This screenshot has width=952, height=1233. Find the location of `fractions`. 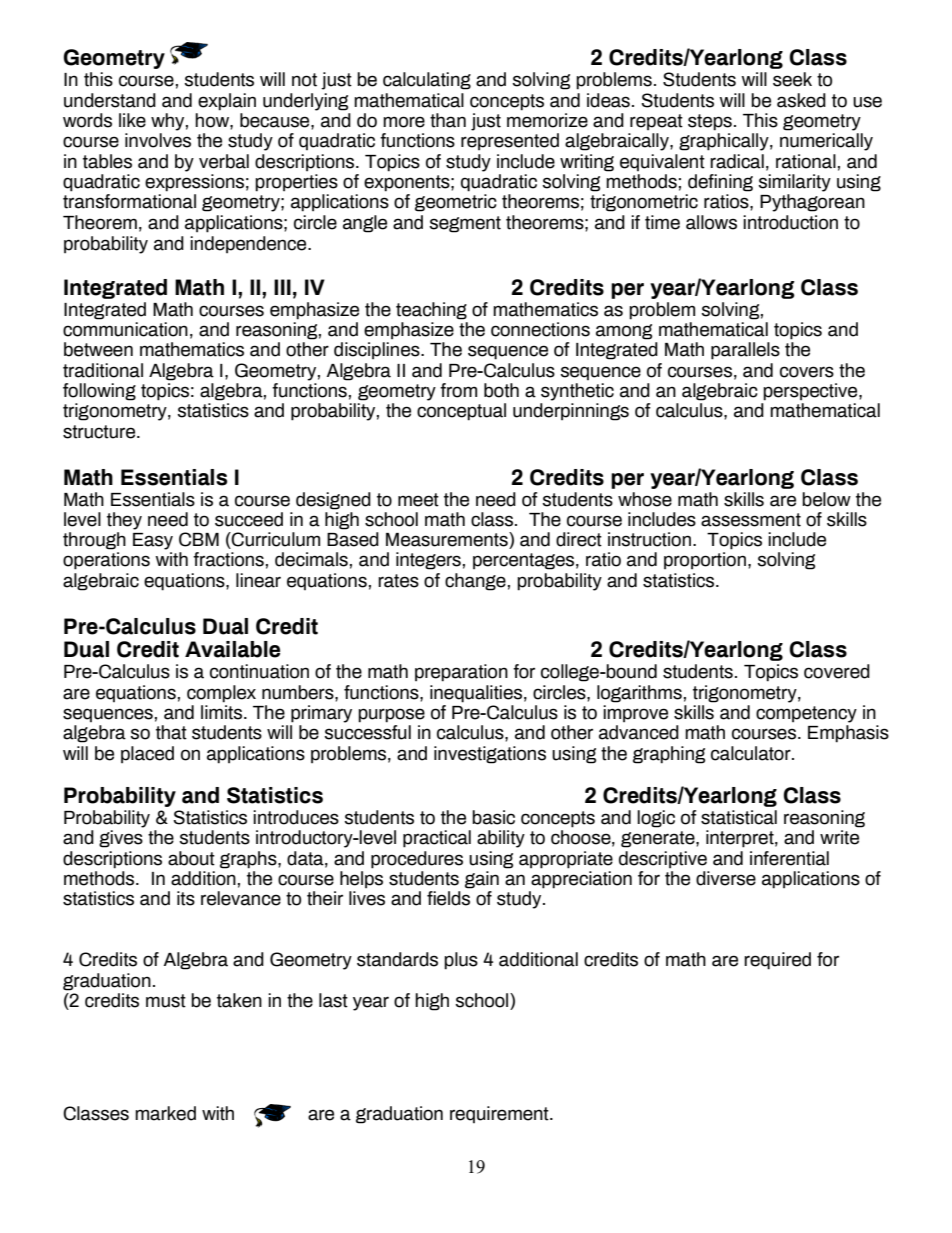

fractions is located at coordinates (228, 559).
